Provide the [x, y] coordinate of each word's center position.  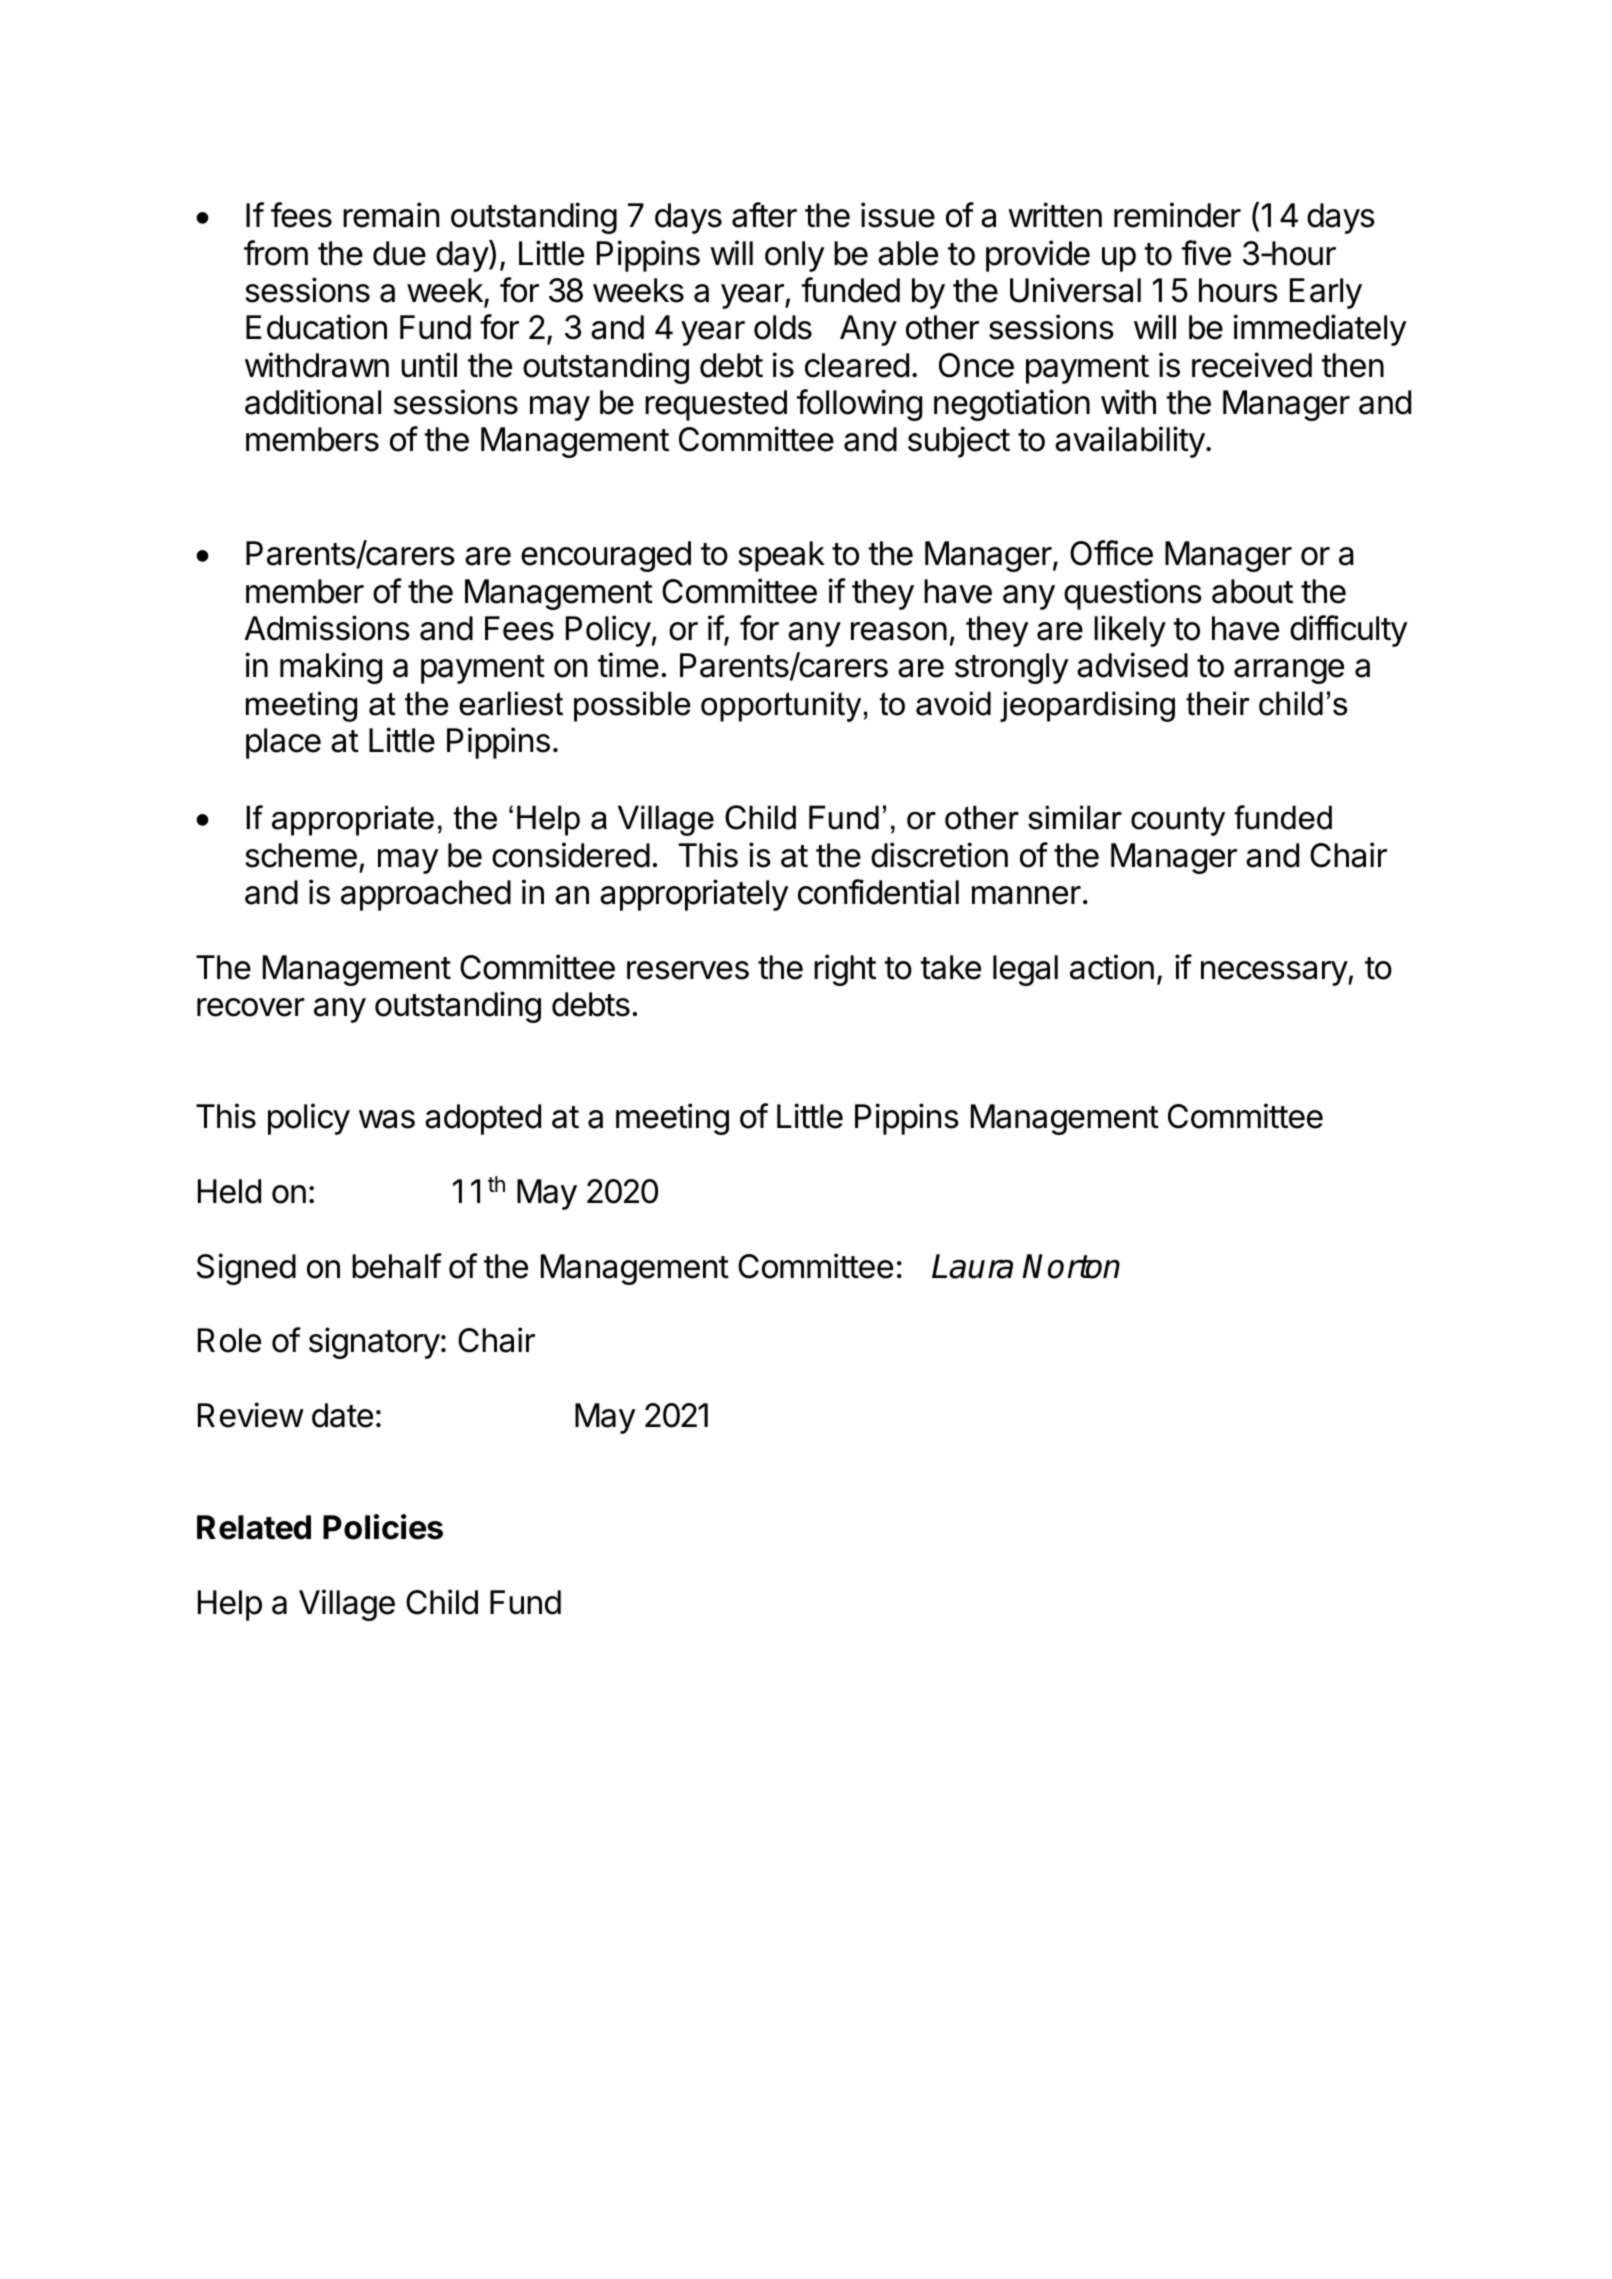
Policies [383, 1527]
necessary [1275, 973]
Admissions [327, 628]
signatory [374, 1343]
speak [781, 556]
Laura [972, 1266]
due [399, 253]
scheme [301, 855]
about [1252, 591]
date [342, 1415]
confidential [878, 892]
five [1206, 253]
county [1178, 821]
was [387, 1119]
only [795, 256]
